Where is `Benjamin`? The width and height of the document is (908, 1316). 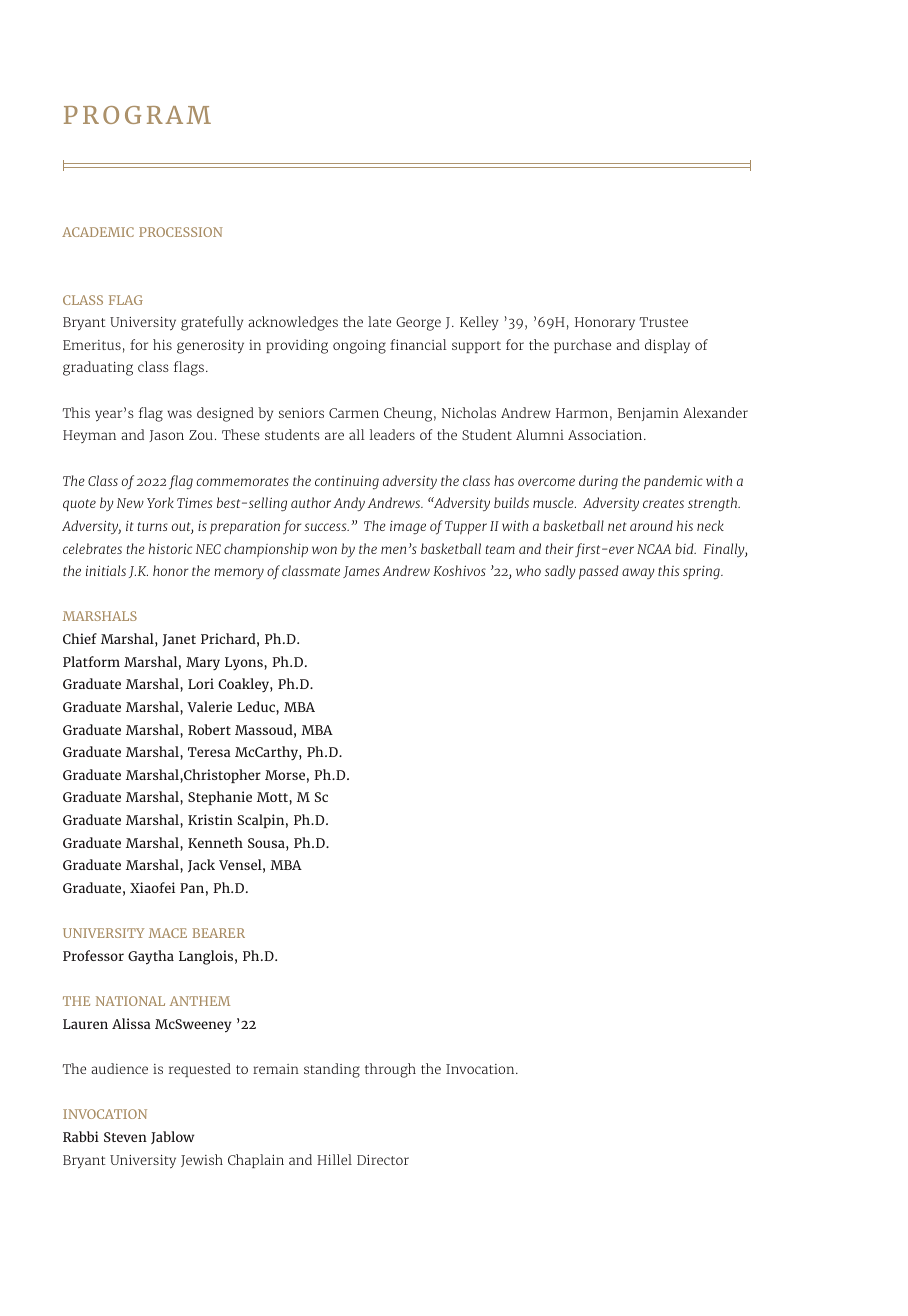
Benjamin is located at coordinates (648, 414).
